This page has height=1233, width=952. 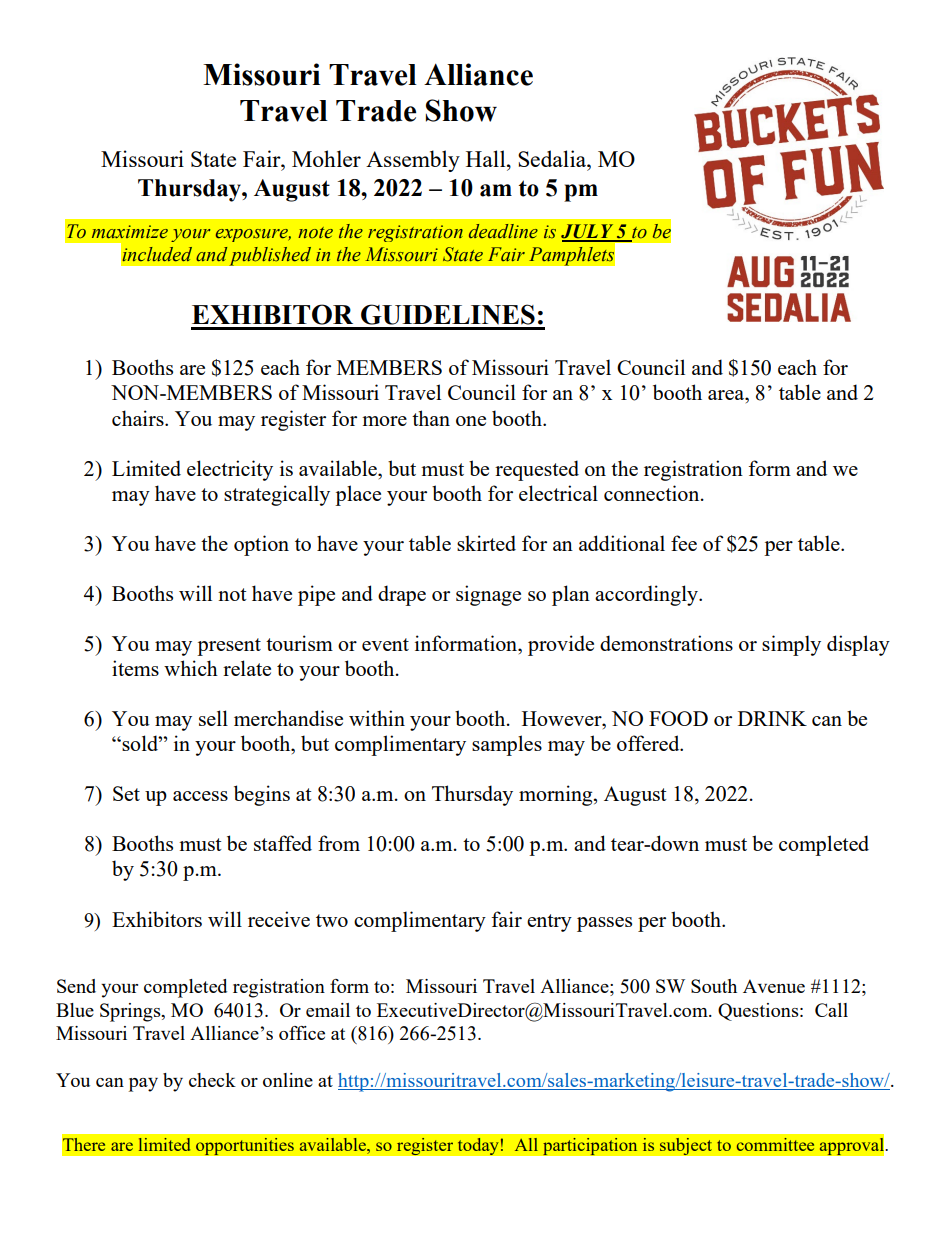 I want to click on JULY, so click(x=588, y=232).
